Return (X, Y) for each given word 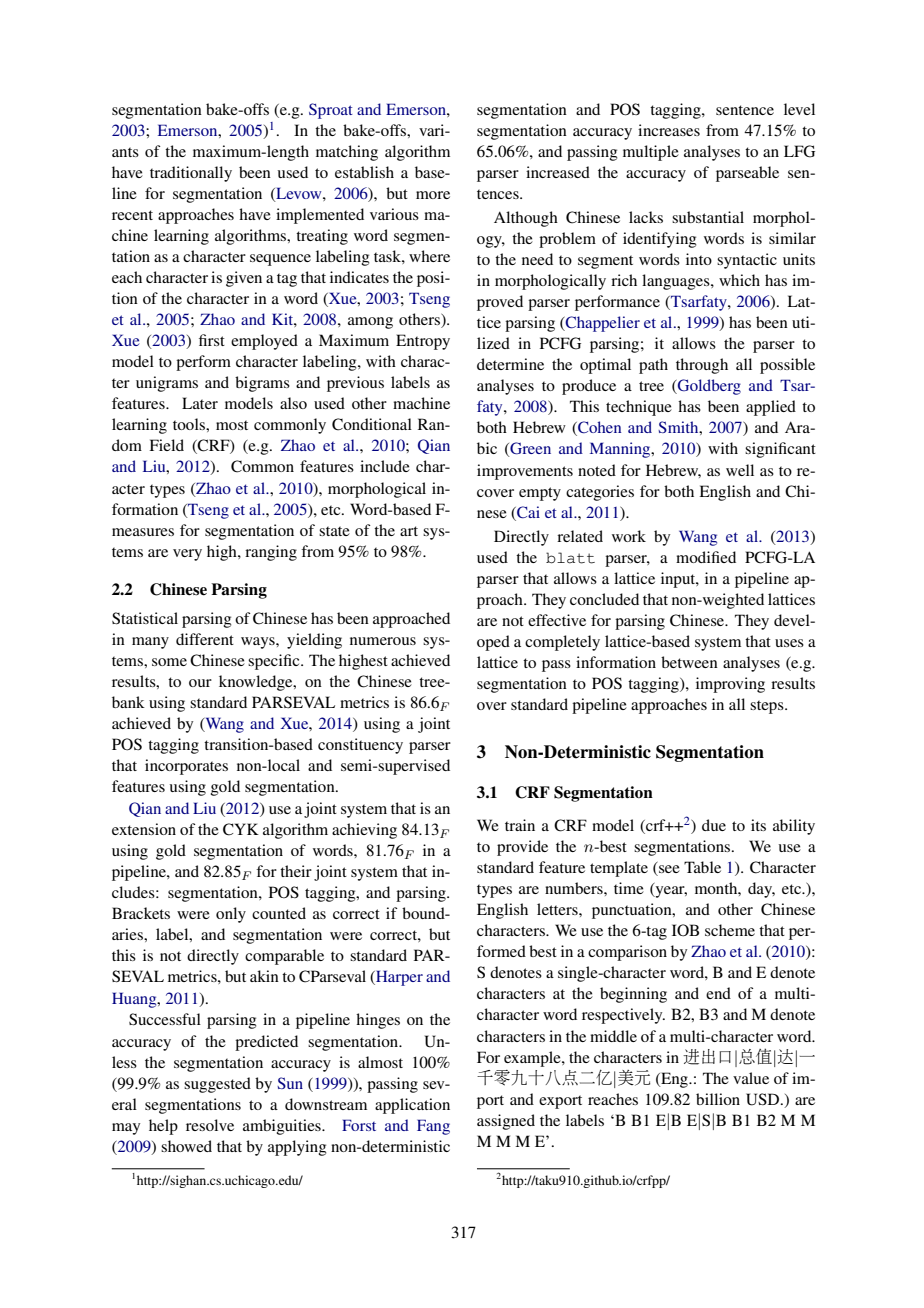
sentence (745, 110)
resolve (210, 1125)
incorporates (186, 767)
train (520, 825)
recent (132, 215)
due (714, 825)
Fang (433, 1127)
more (433, 195)
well (740, 470)
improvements (525, 472)
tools (190, 424)
